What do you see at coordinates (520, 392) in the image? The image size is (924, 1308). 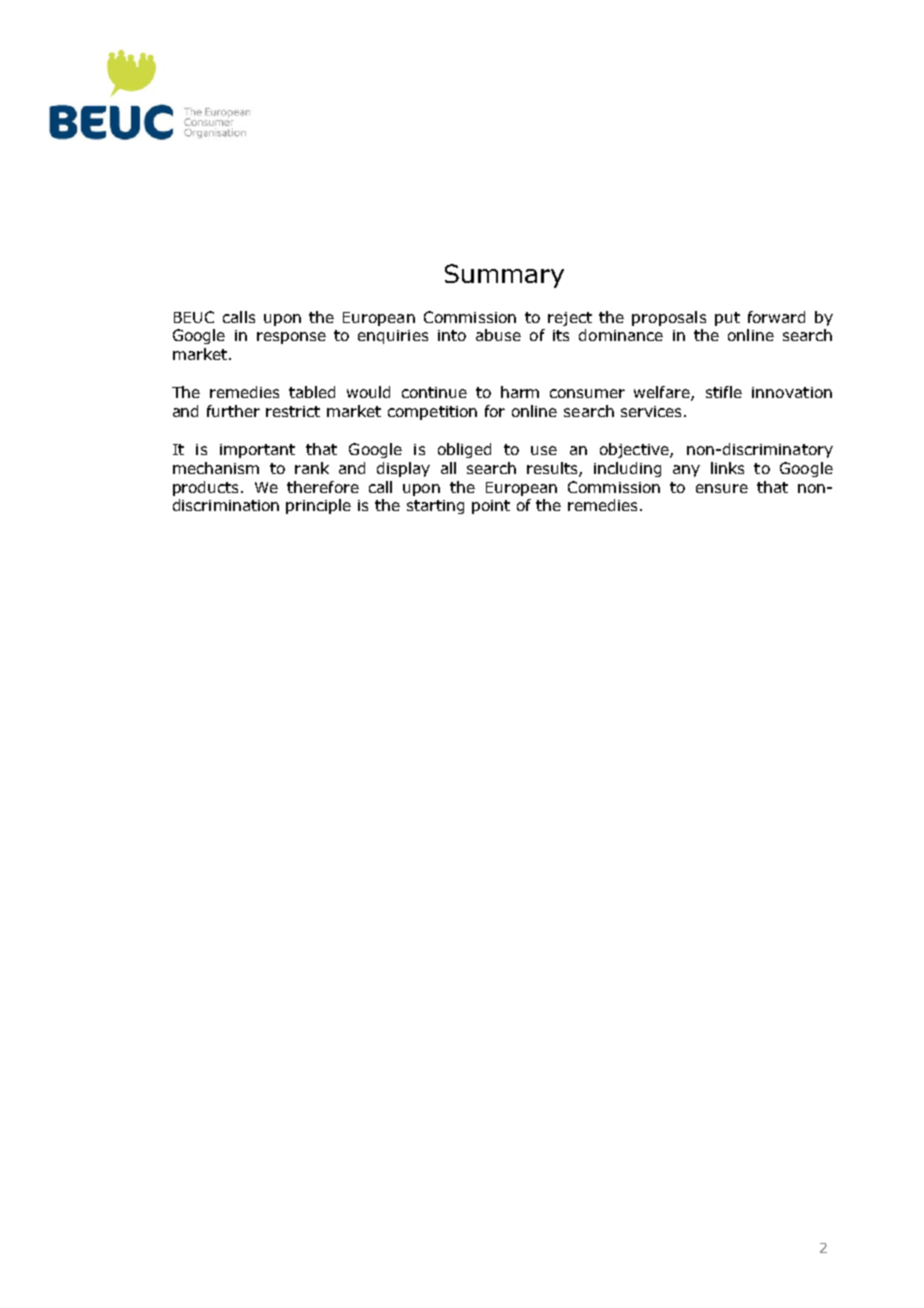 I see `harm` at bounding box center [520, 392].
